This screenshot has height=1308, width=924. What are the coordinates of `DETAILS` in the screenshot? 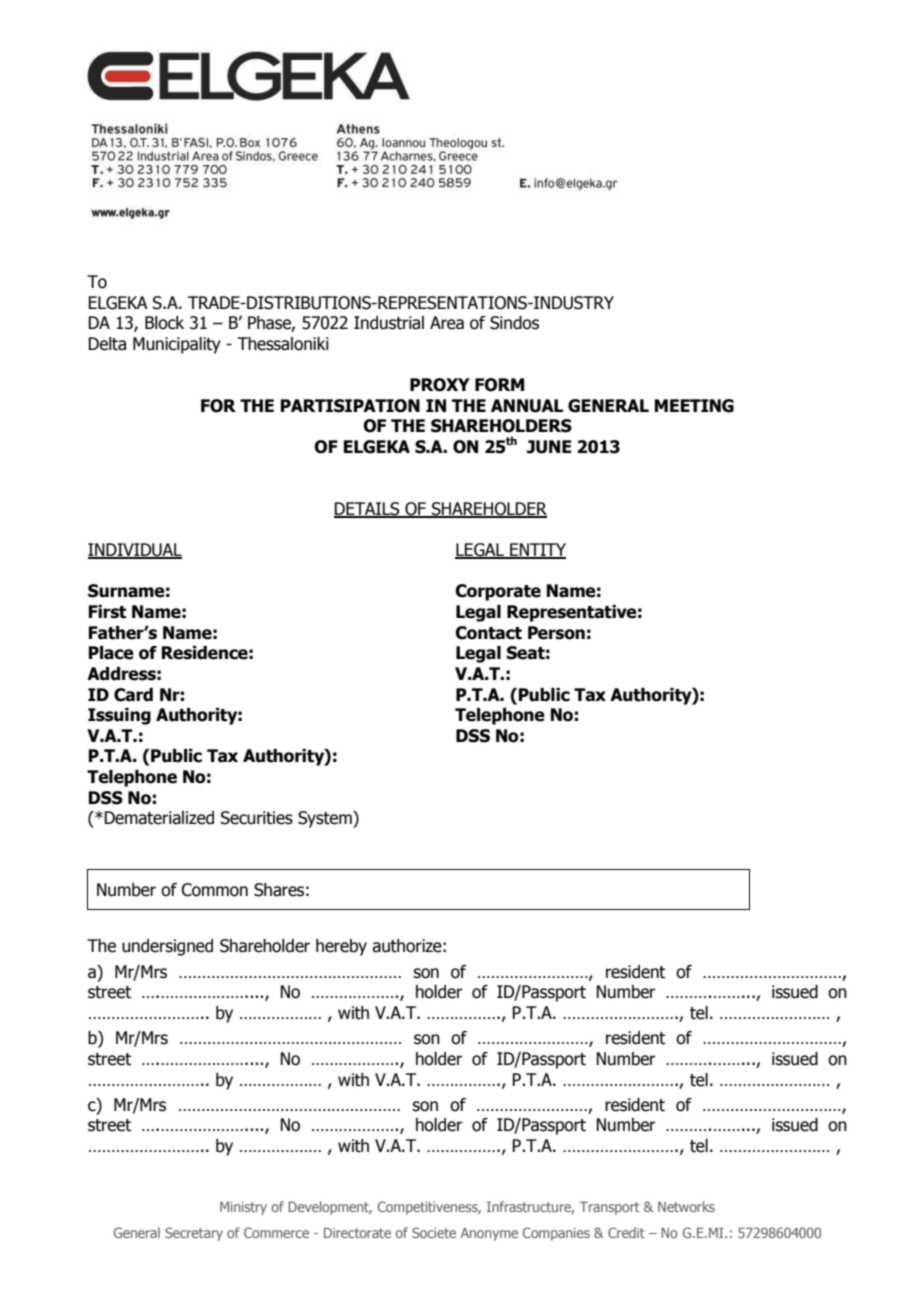 It's located at (368, 510).
